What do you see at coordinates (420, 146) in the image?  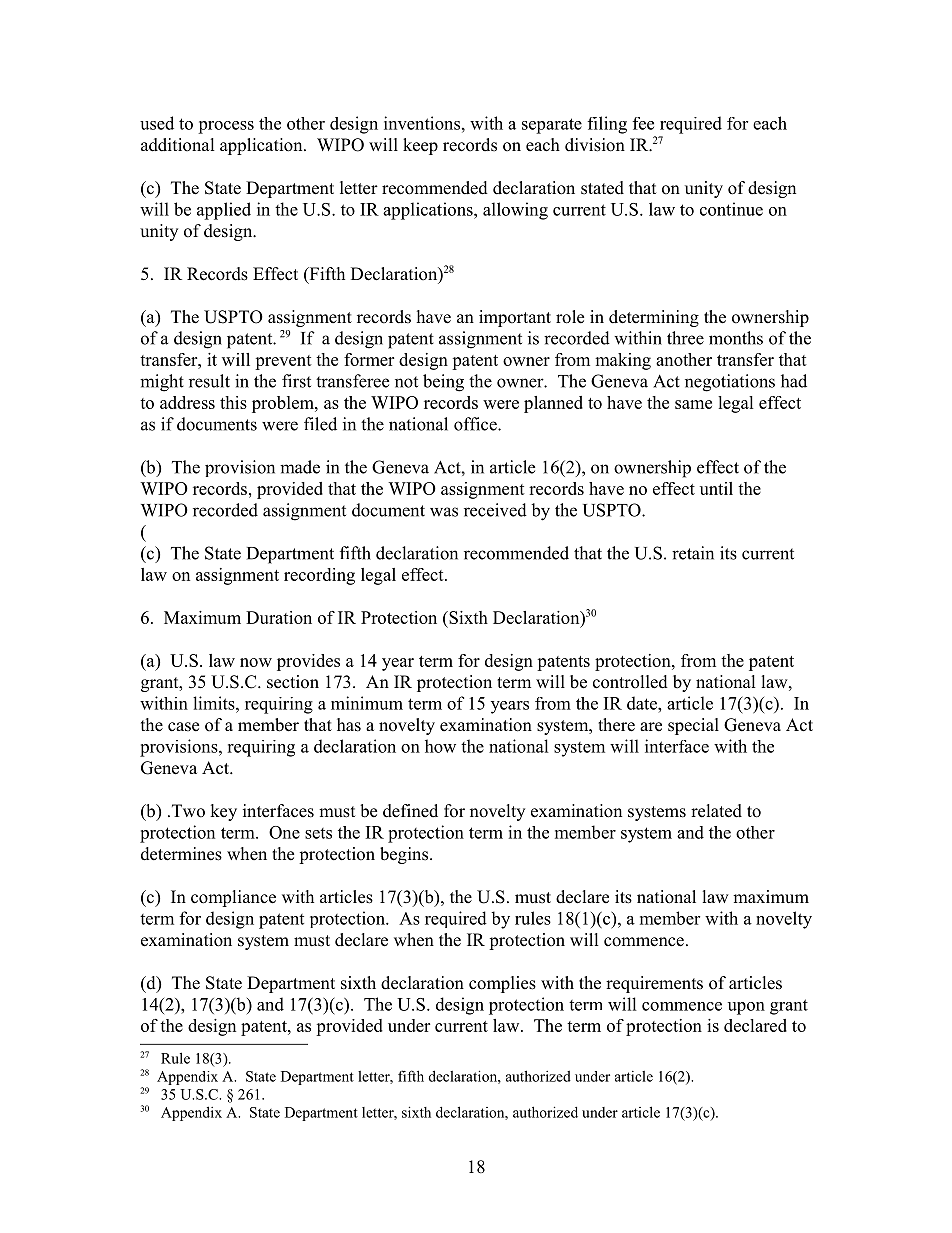 I see `keep` at bounding box center [420, 146].
